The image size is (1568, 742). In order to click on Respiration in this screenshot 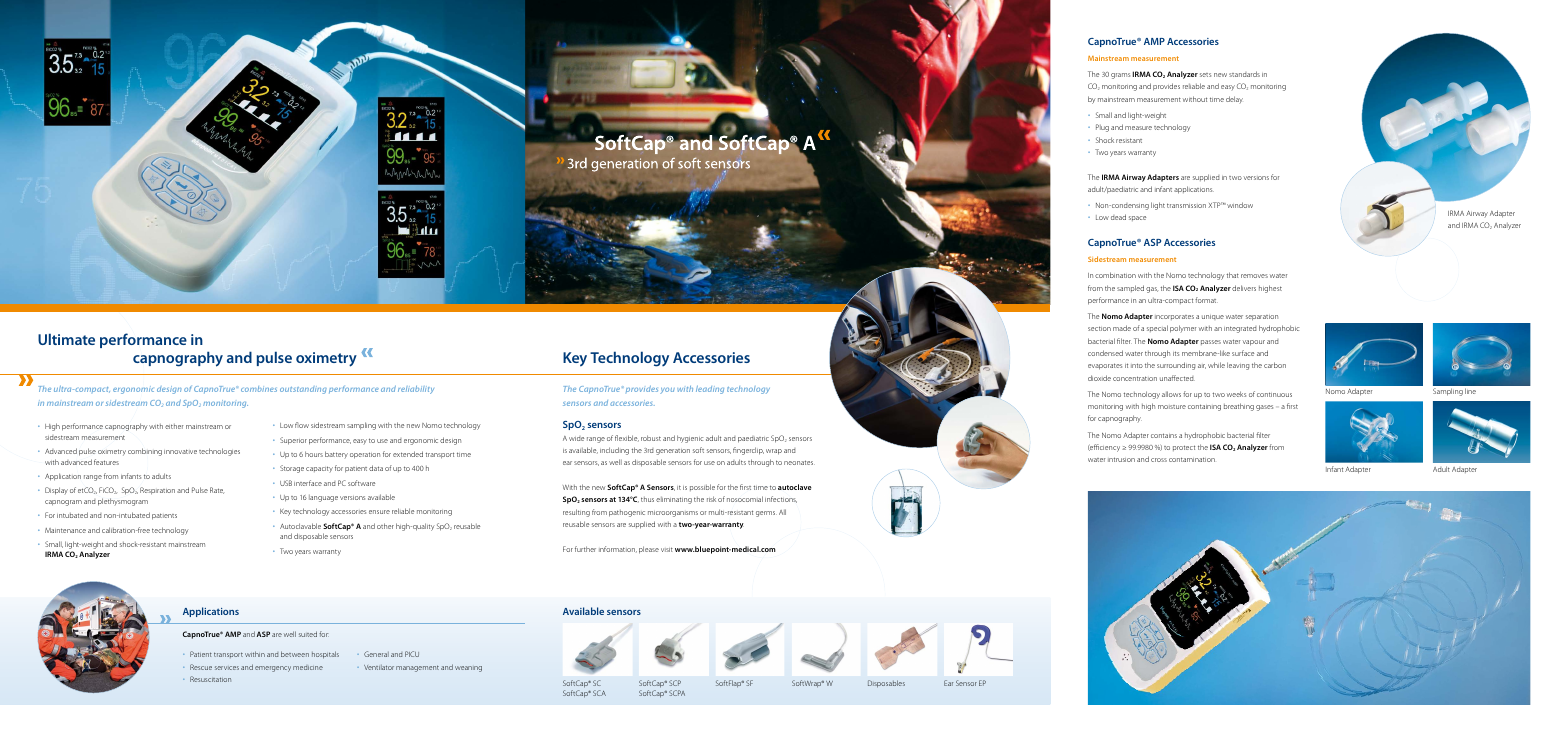, I will do `click(157, 491)`.
